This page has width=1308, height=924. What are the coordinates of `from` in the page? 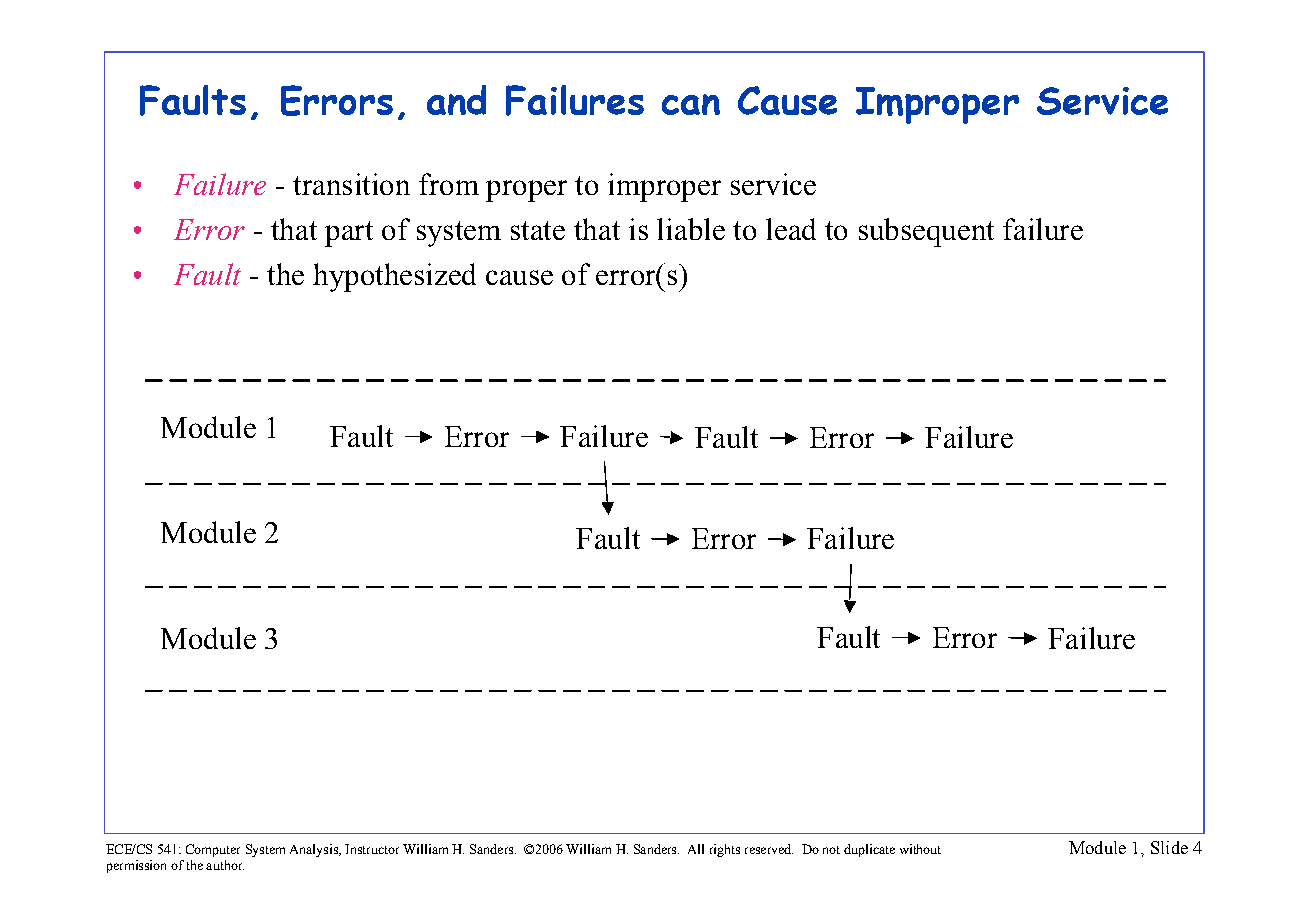 It's located at (449, 184).
